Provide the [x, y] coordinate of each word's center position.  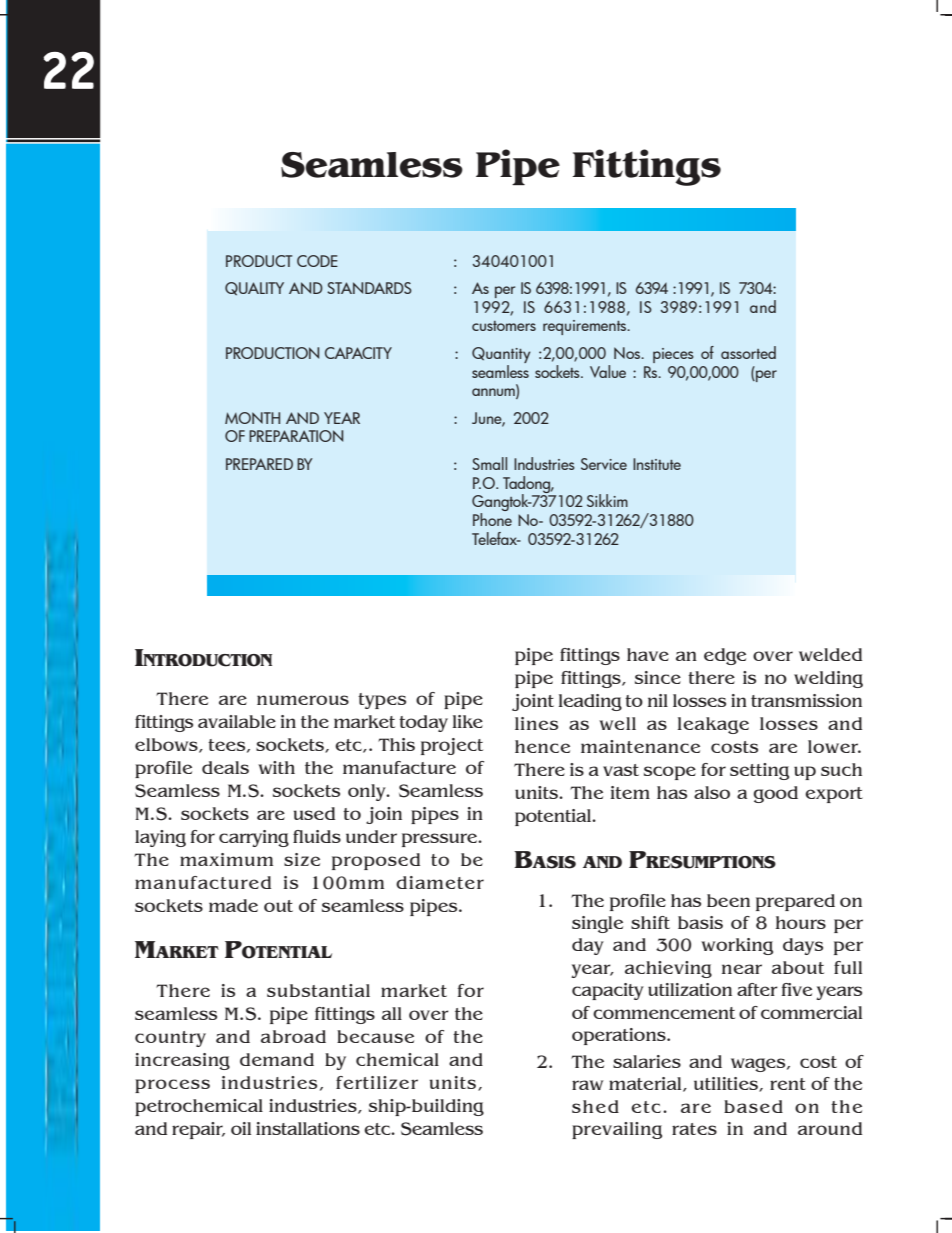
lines [536, 723]
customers [504, 326]
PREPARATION [296, 436]
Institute [657, 464]
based [753, 1106]
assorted [748, 352]
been [728, 900]
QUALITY [254, 288]
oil [241, 1128]
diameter [440, 882]
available [237, 721]
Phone [492, 519]
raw [587, 1085]
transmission [806, 700]
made [233, 905]
